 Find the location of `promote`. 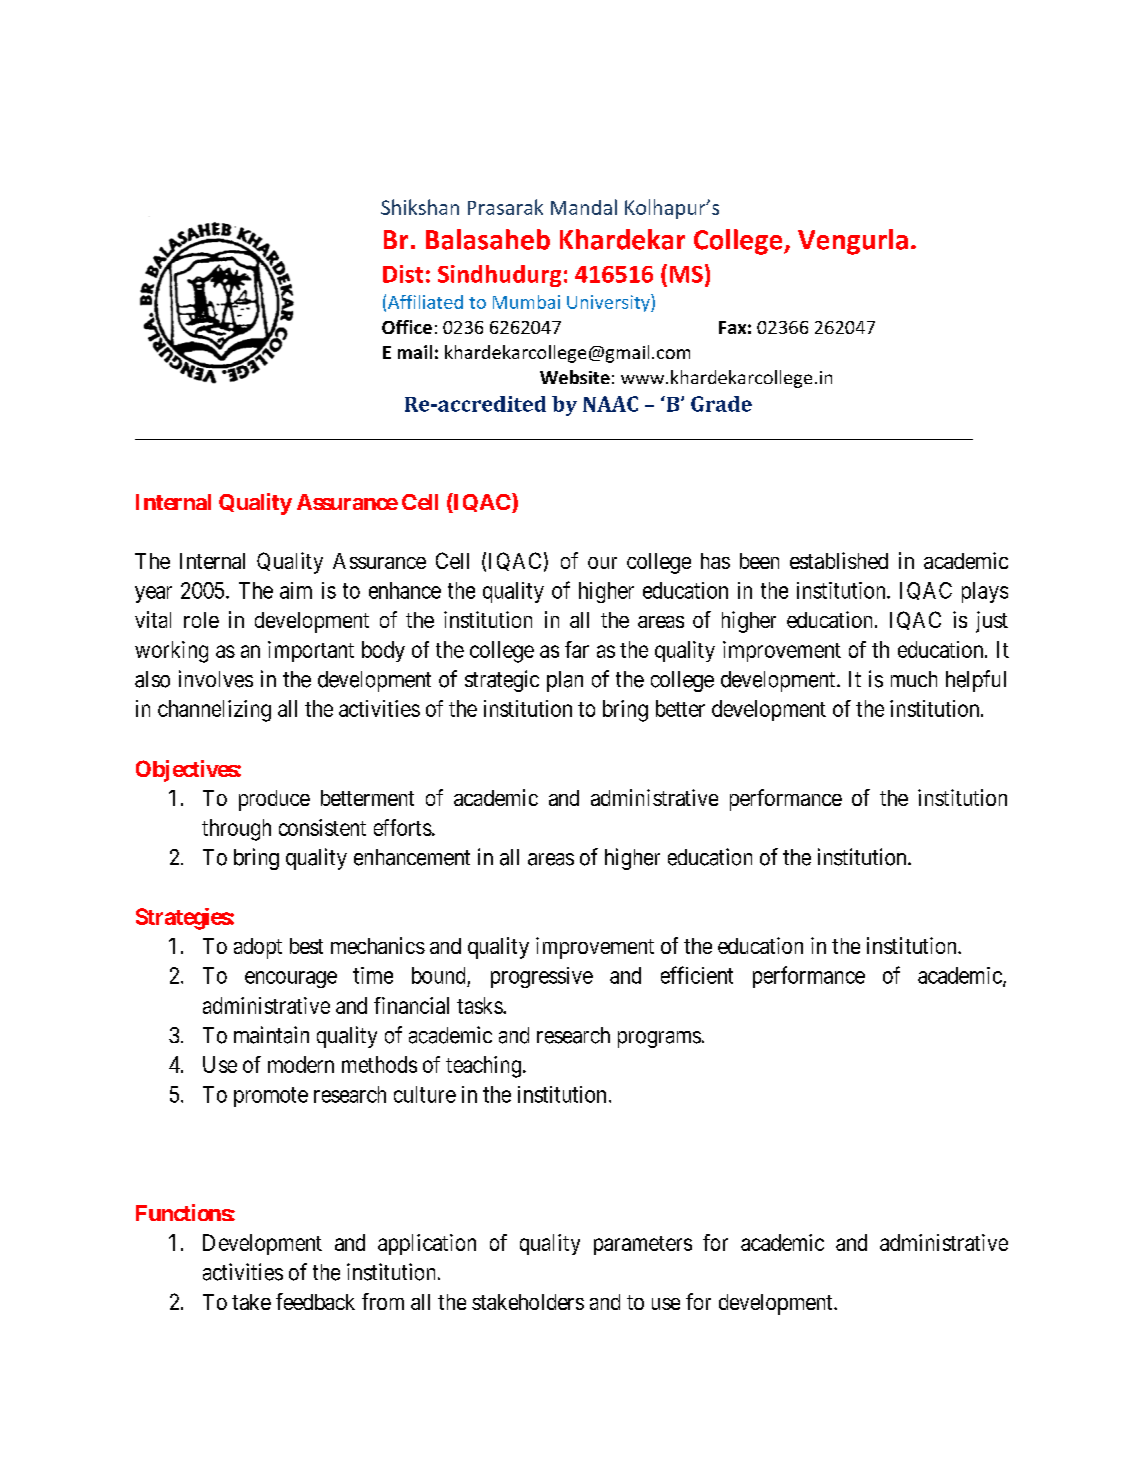

promote is located at coordinates (271, 1097).
